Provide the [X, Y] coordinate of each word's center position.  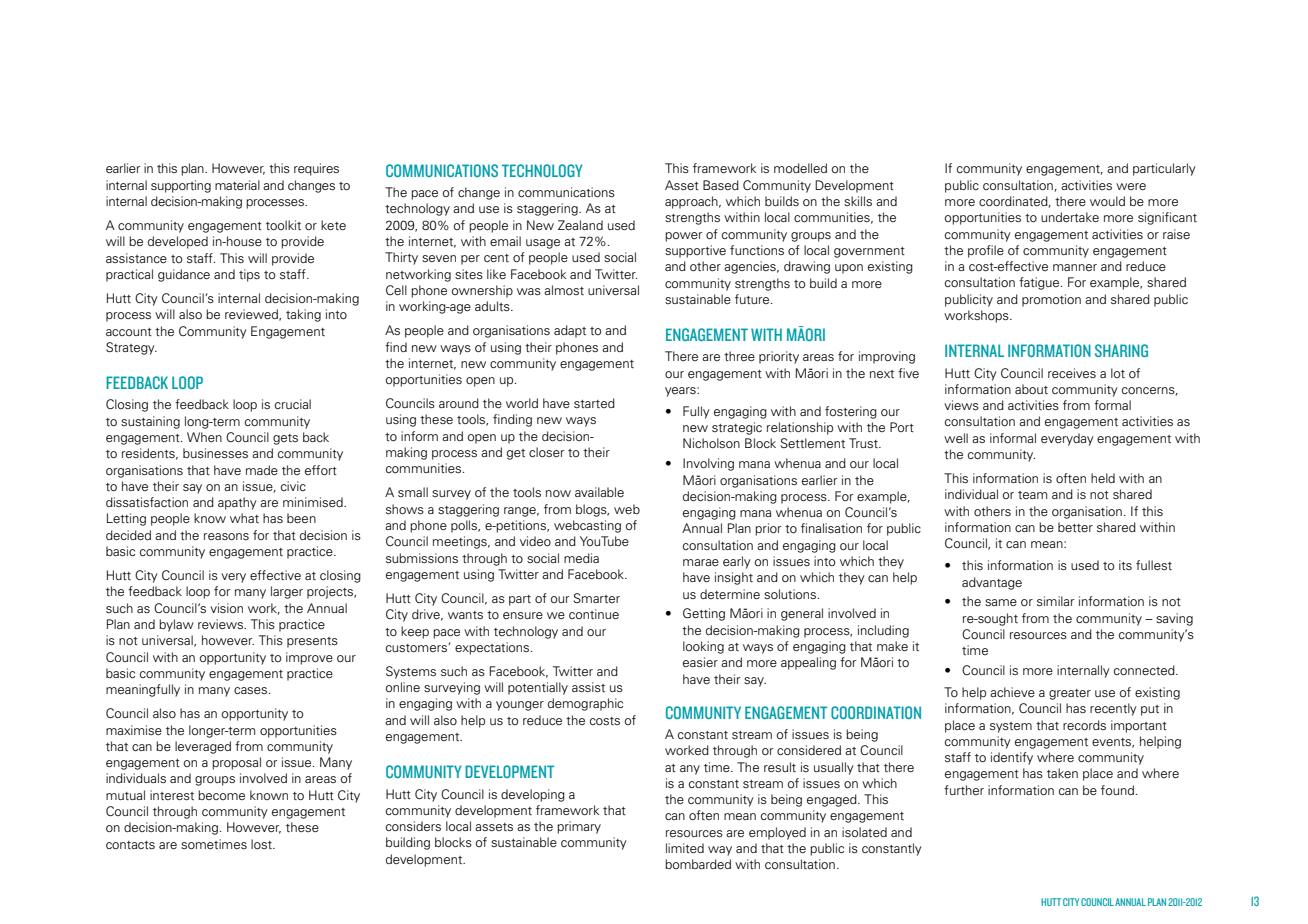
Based [721, 185]
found [1117, 790]
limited [685, 848]
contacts [130, 845]
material [237, 185]
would [1107, 201]
